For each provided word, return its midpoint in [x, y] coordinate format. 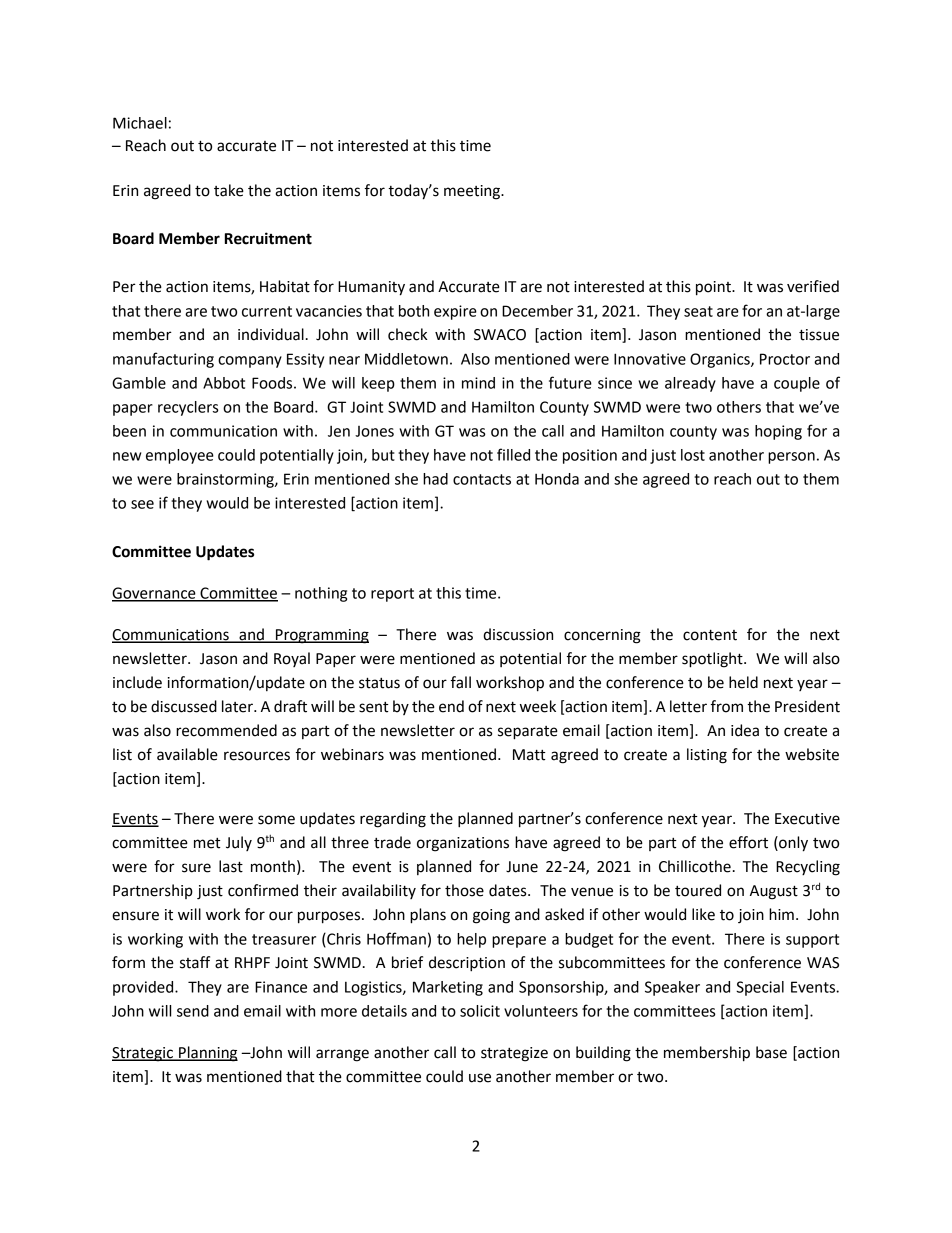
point [714, 288]
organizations [463, 844]
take [229, 190]
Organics [721, 360]
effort [748, 842]
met [207, 843]
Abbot [224, 383]
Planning [207, 1054]
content [710, 635]
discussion [518, 634]
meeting [473, 192]
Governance [155, 594]
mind [478, 383]
